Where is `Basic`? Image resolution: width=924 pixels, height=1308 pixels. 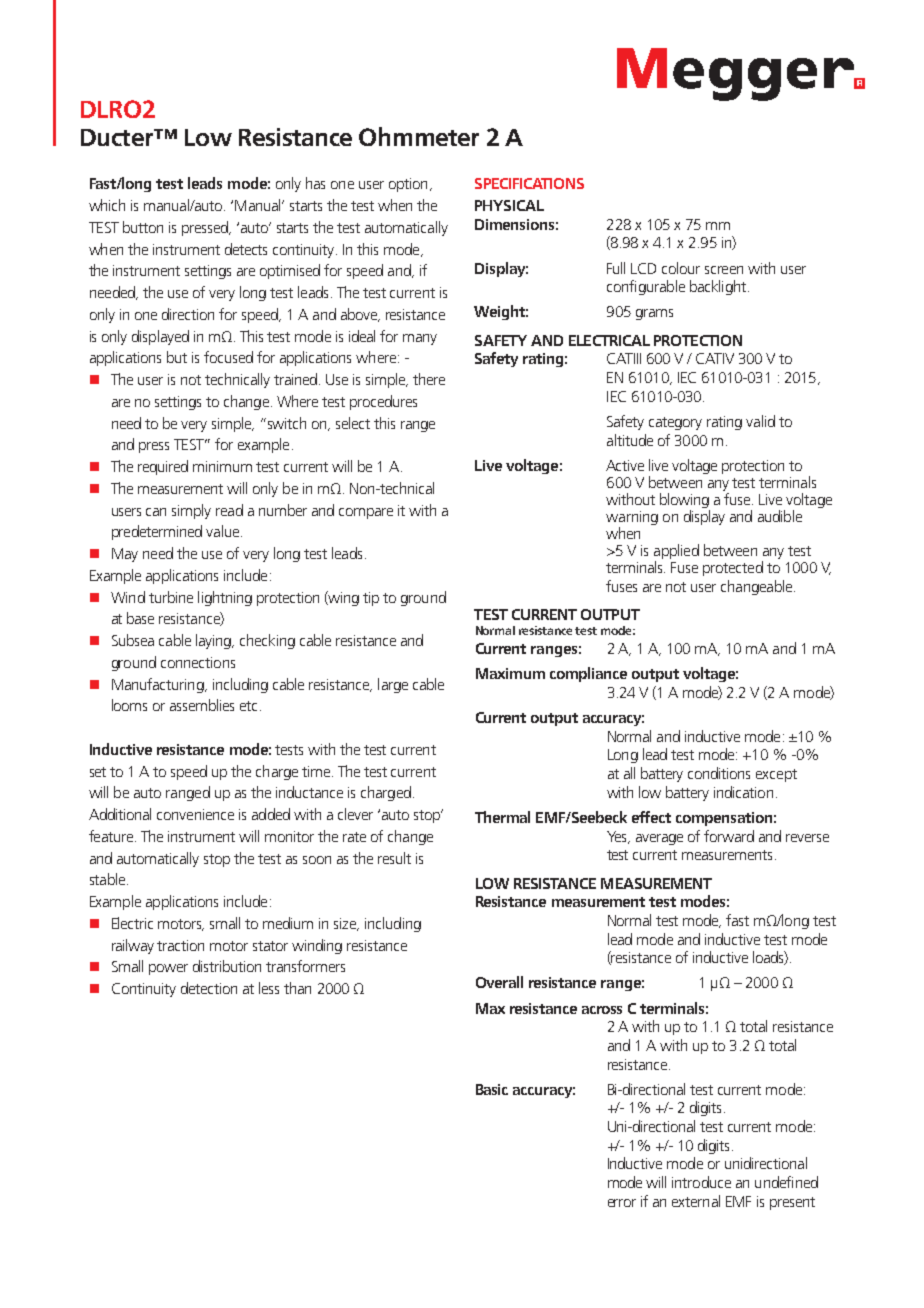 Basic is located at coordinates (492, 1089).
